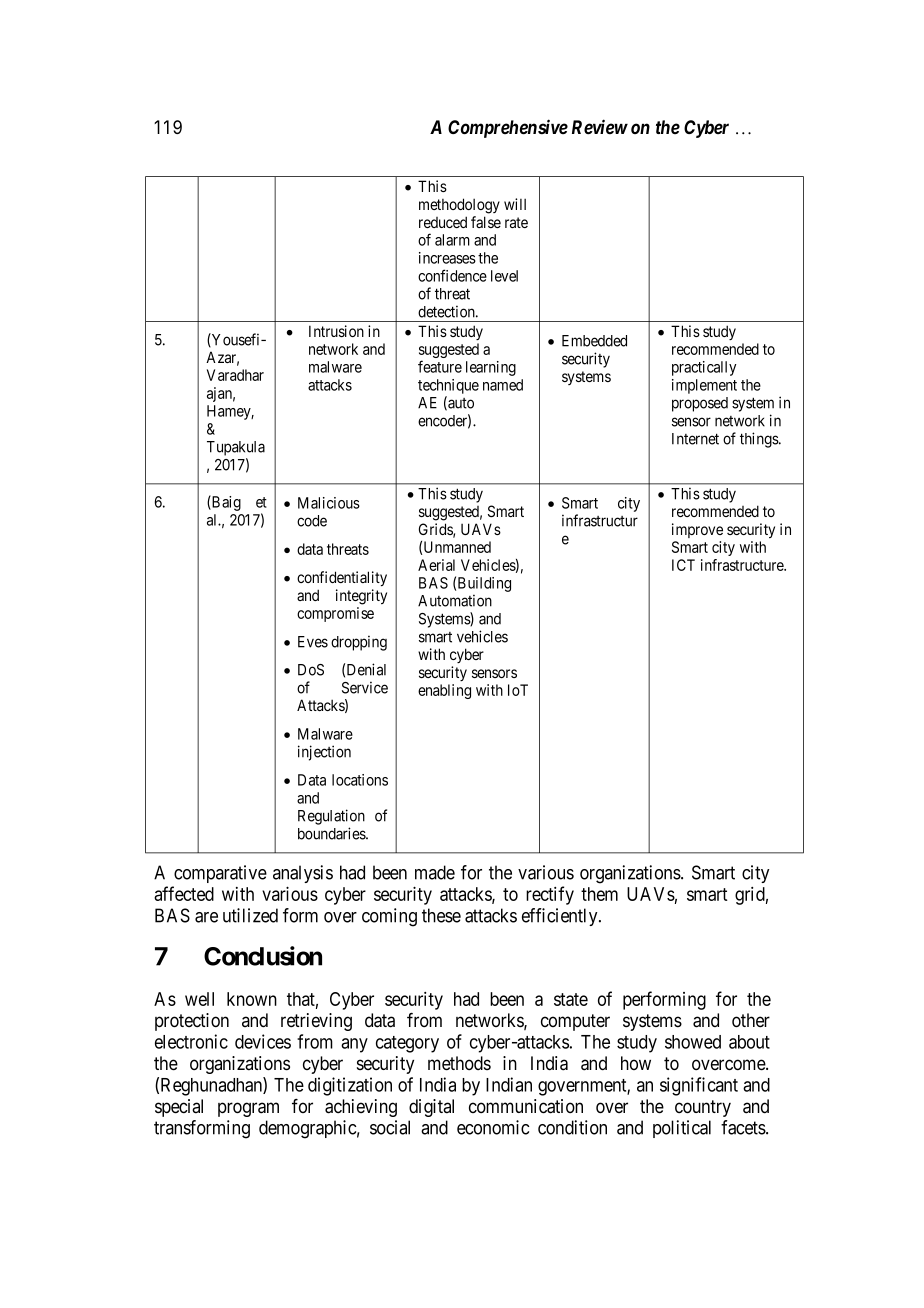 The height and width of the page is (1308, 924). What do you see at coordinates (599, 894) in the page?
I see `them` at bounding box center [599, 894].
